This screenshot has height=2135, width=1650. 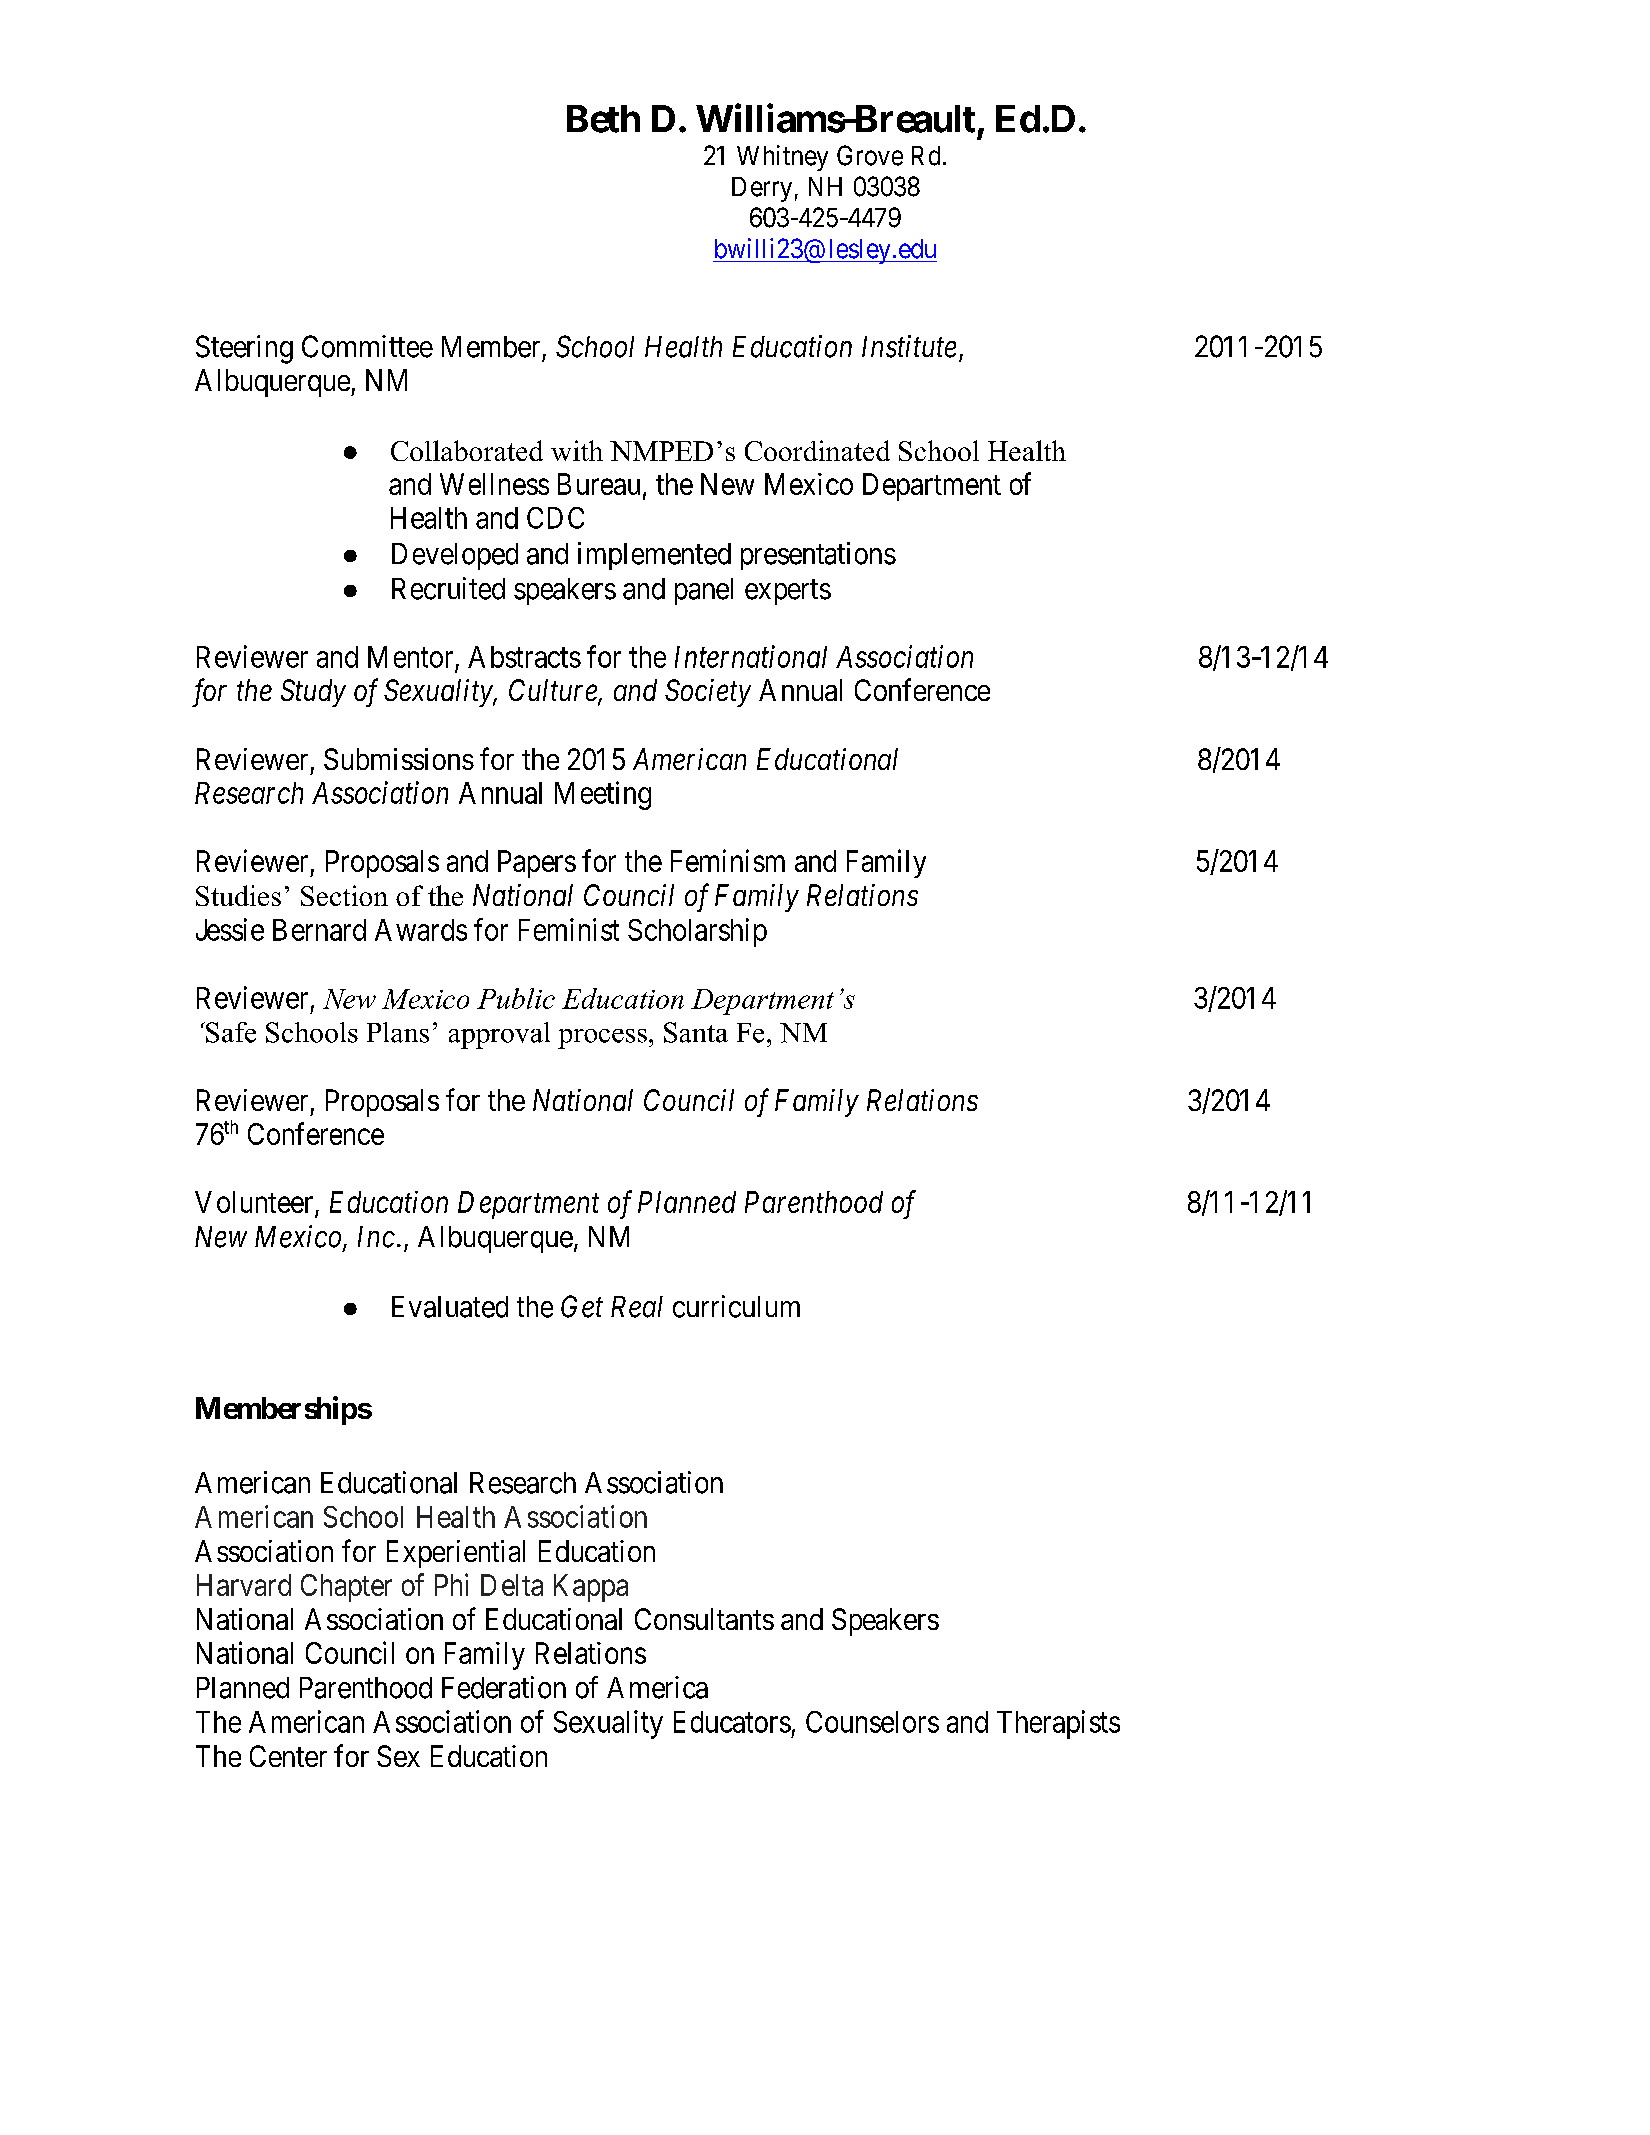 I want to click on Beth, so click(x=603, y=119).
